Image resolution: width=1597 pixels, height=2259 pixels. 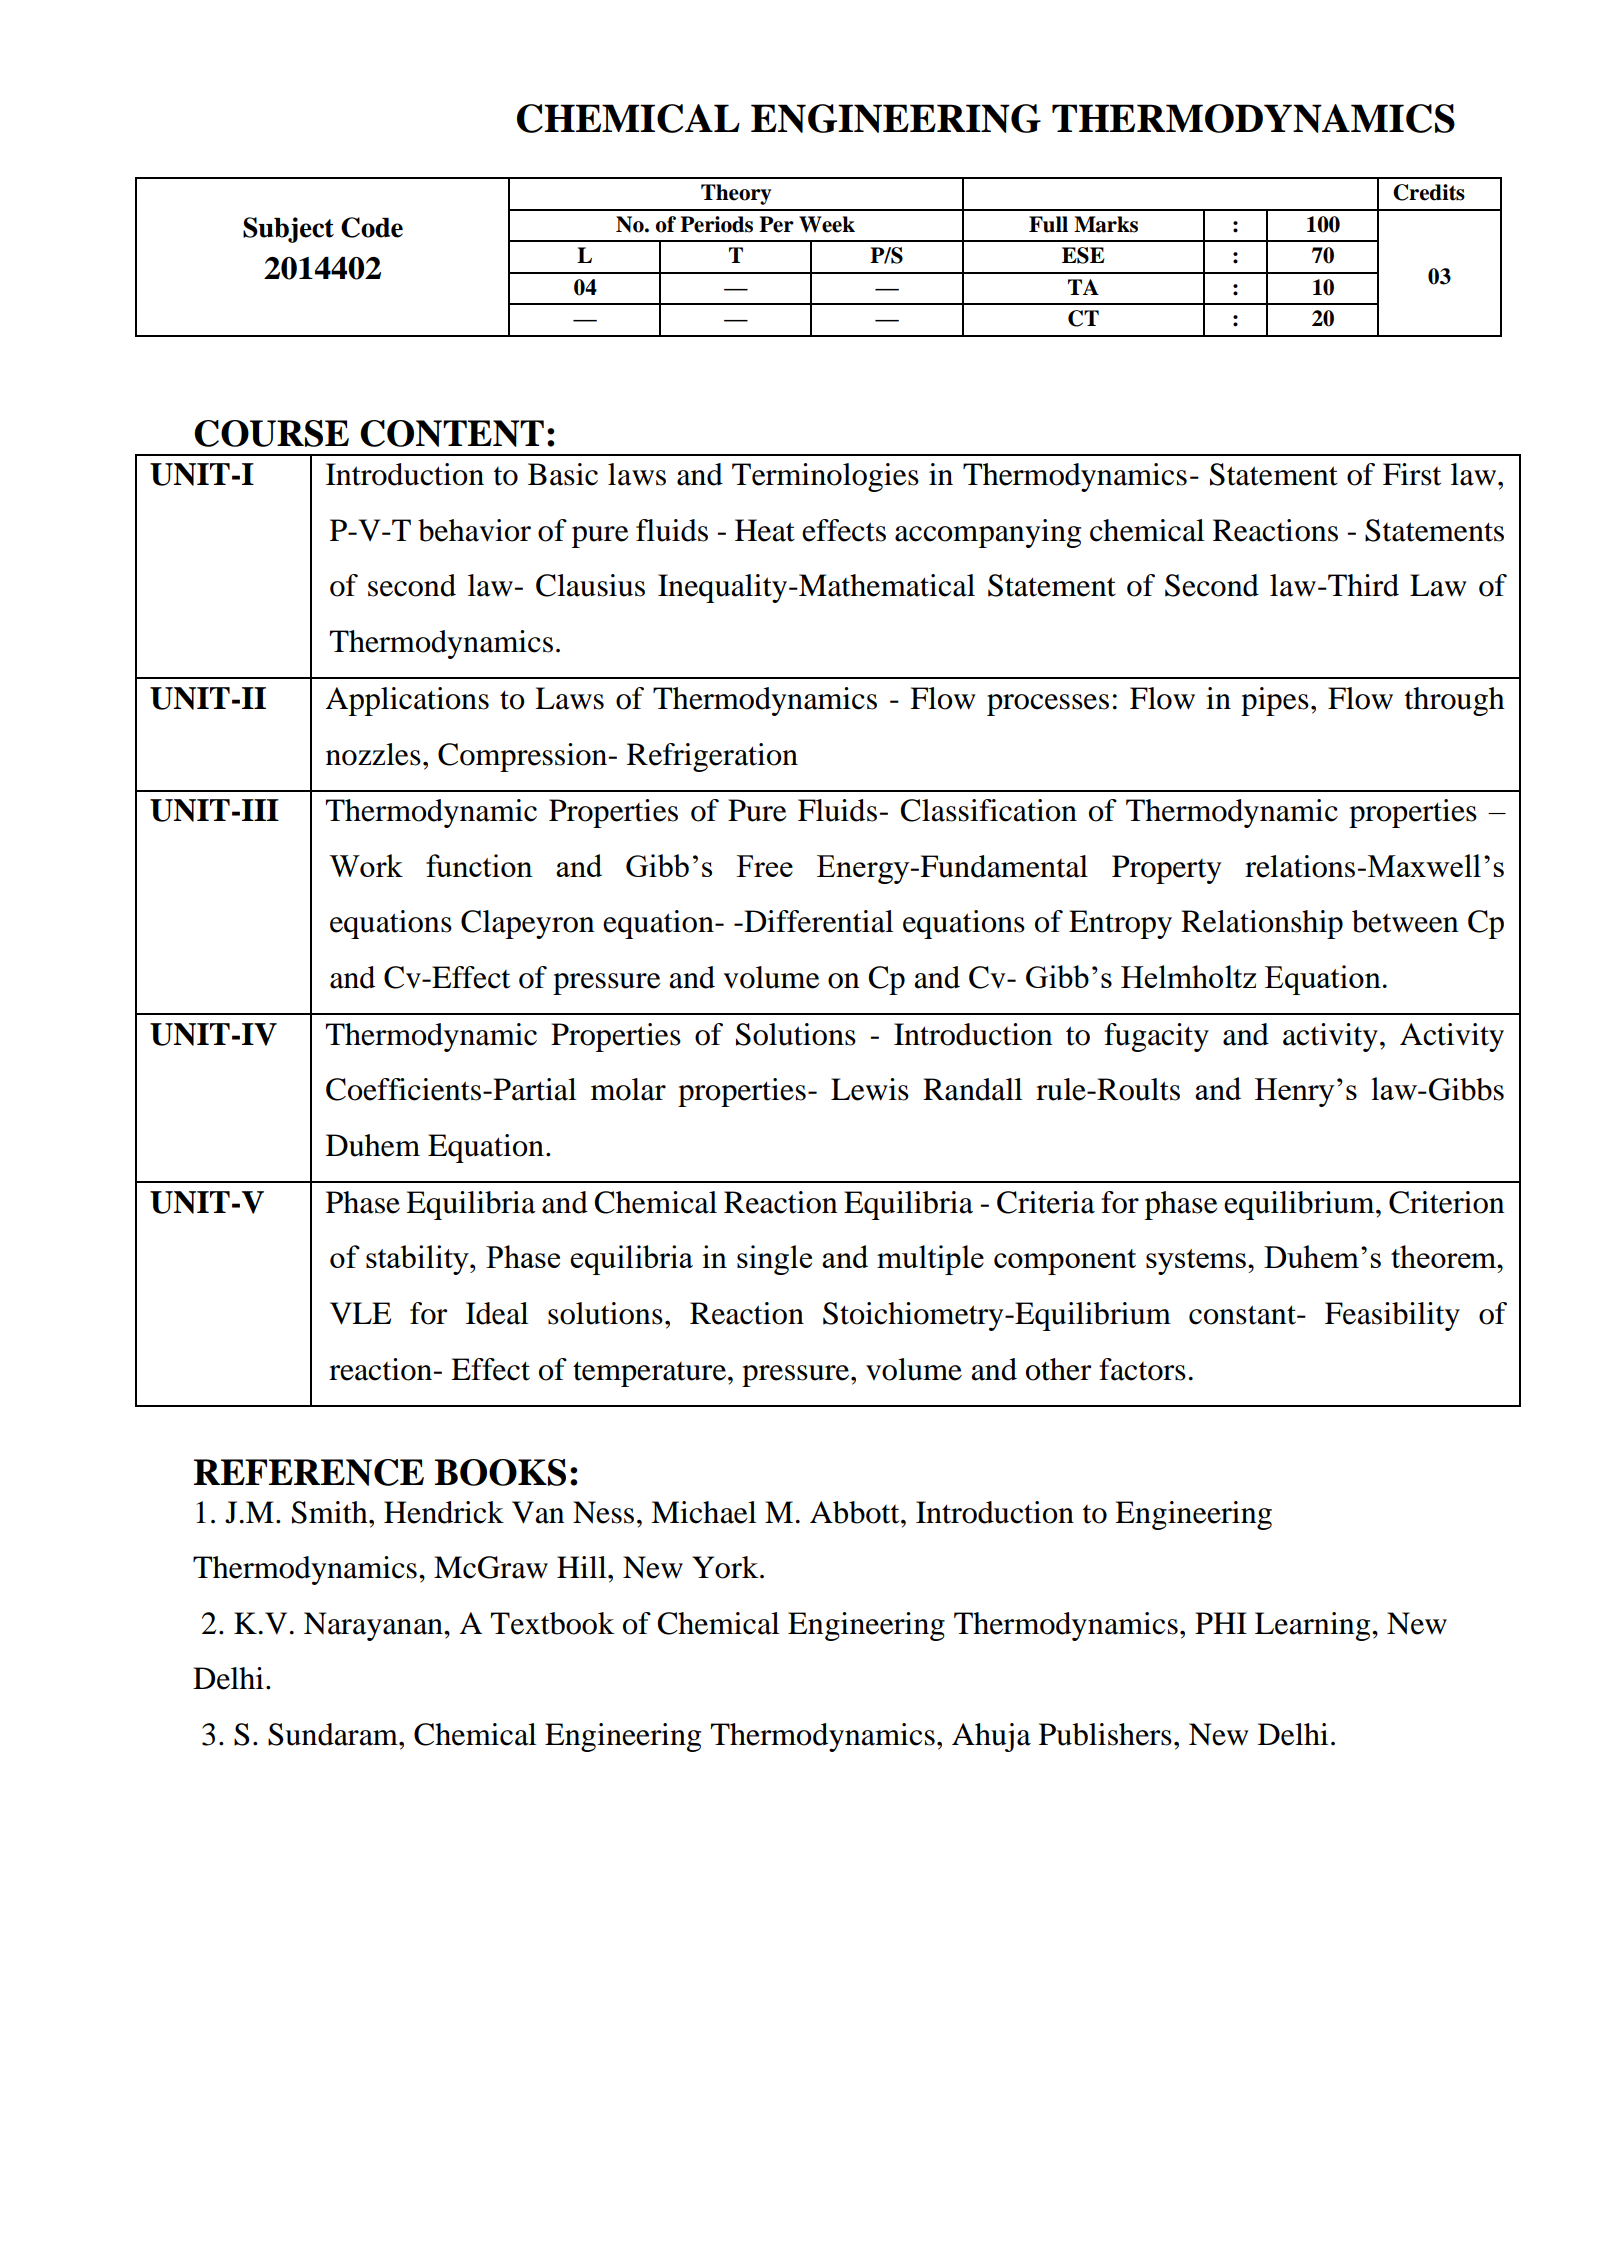 I want to click on Learning, so click(x=1314, y=1626).
